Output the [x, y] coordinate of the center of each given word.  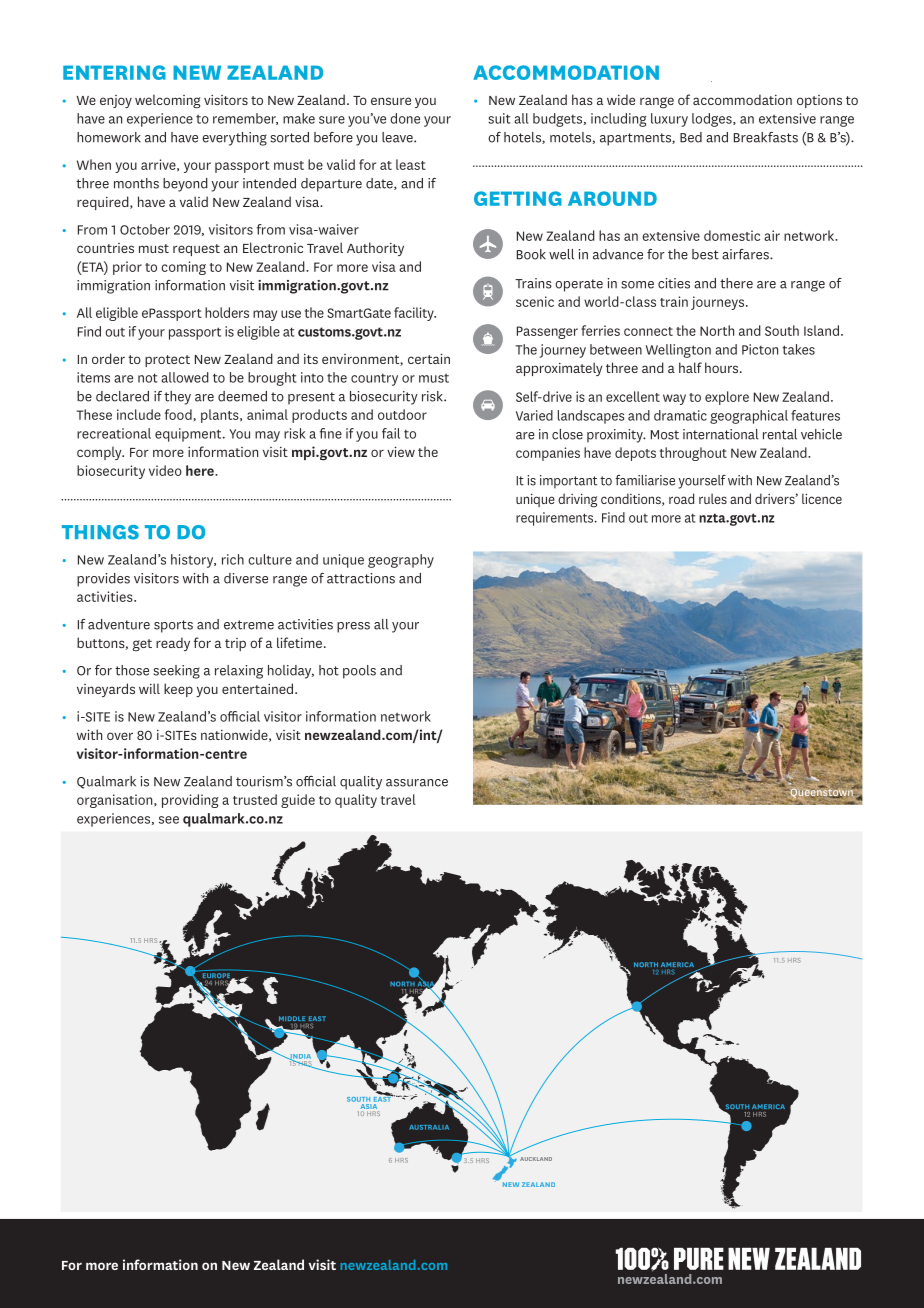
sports [173, 626]
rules [713, 498]
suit [499, 118]
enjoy [116, 101]
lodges [713, 120]
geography [401, 561]
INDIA [299, 1057]
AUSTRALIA [429, 1127]
